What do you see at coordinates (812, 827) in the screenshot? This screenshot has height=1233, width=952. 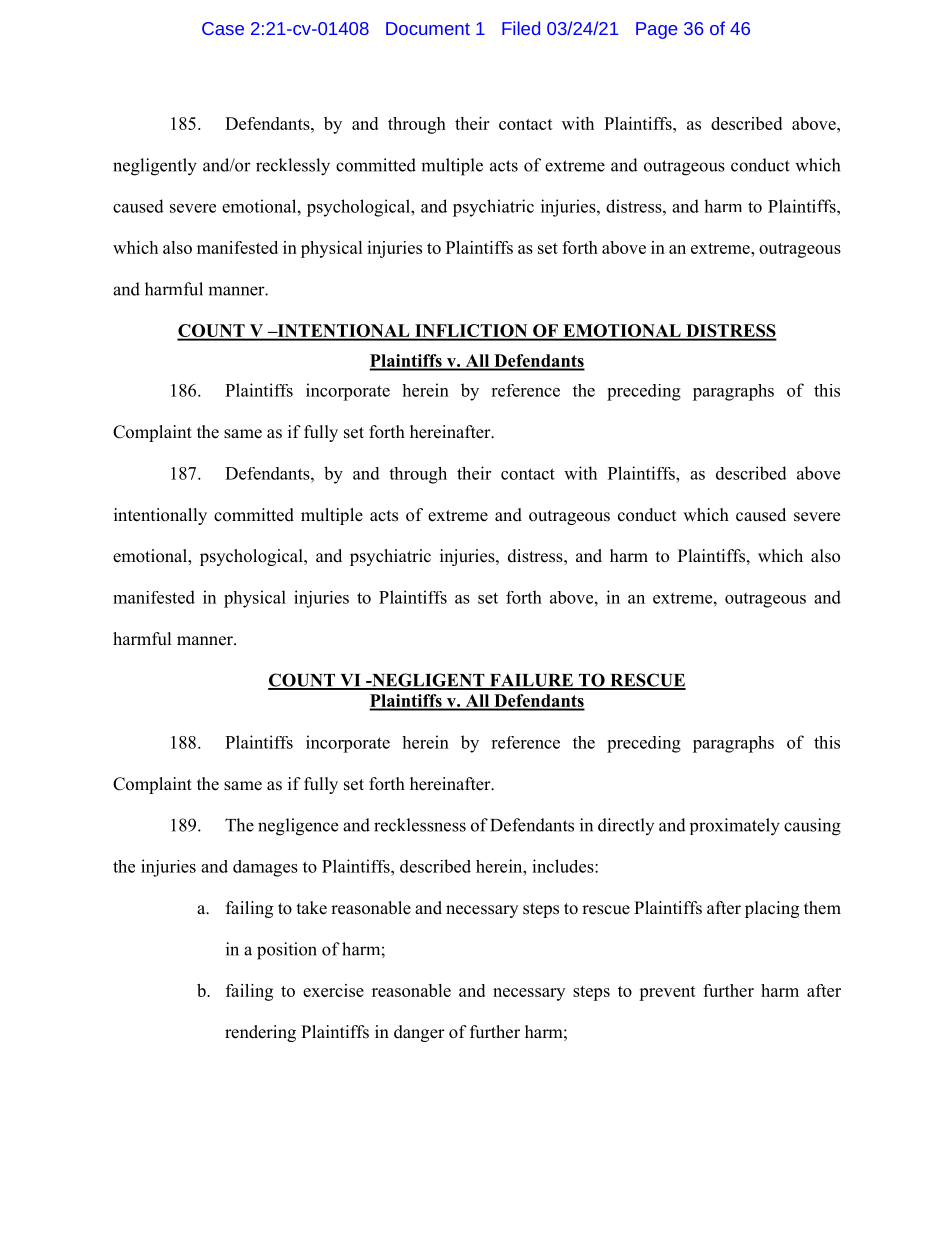 I see `causing` at bounding box center [812, 827].
